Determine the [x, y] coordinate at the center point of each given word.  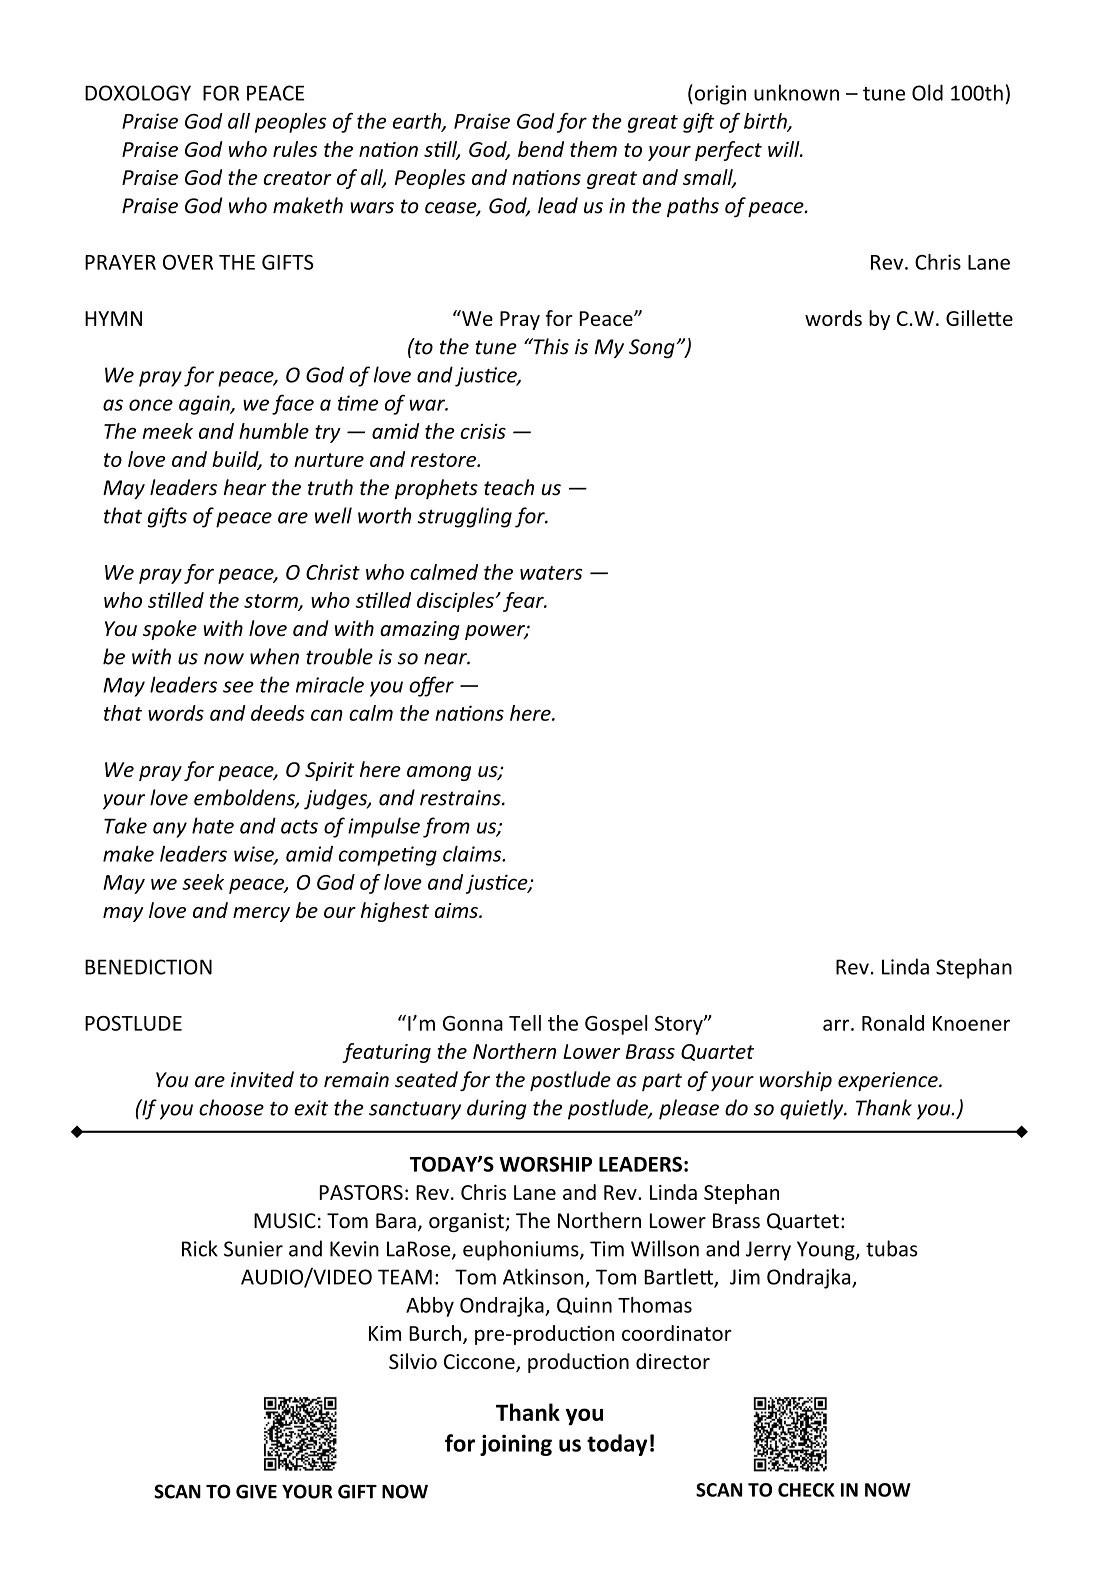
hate [213, 825]
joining [516, 1445]
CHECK [806, 1490]
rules [295, 149]
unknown [796, 92]
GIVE [256, 1491]
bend [541, 149]
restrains [461, 798]
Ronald [893, 1023]
